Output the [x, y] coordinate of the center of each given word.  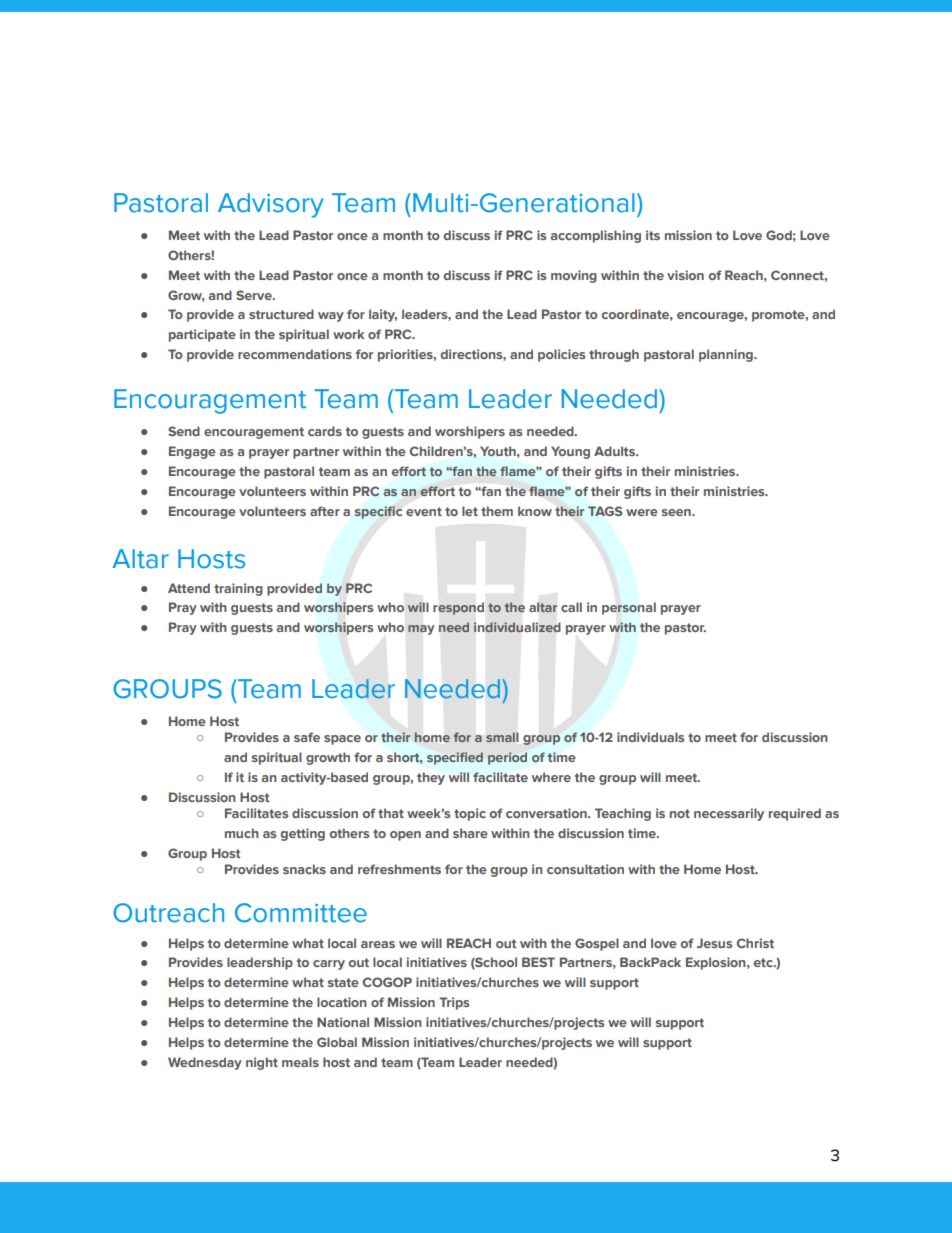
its [653, 235]
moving [574, 276]
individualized [517, 627]
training [238, 589]
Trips [454, 1003]
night [262, 1063]
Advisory [271, 205]
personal [629, 608]
